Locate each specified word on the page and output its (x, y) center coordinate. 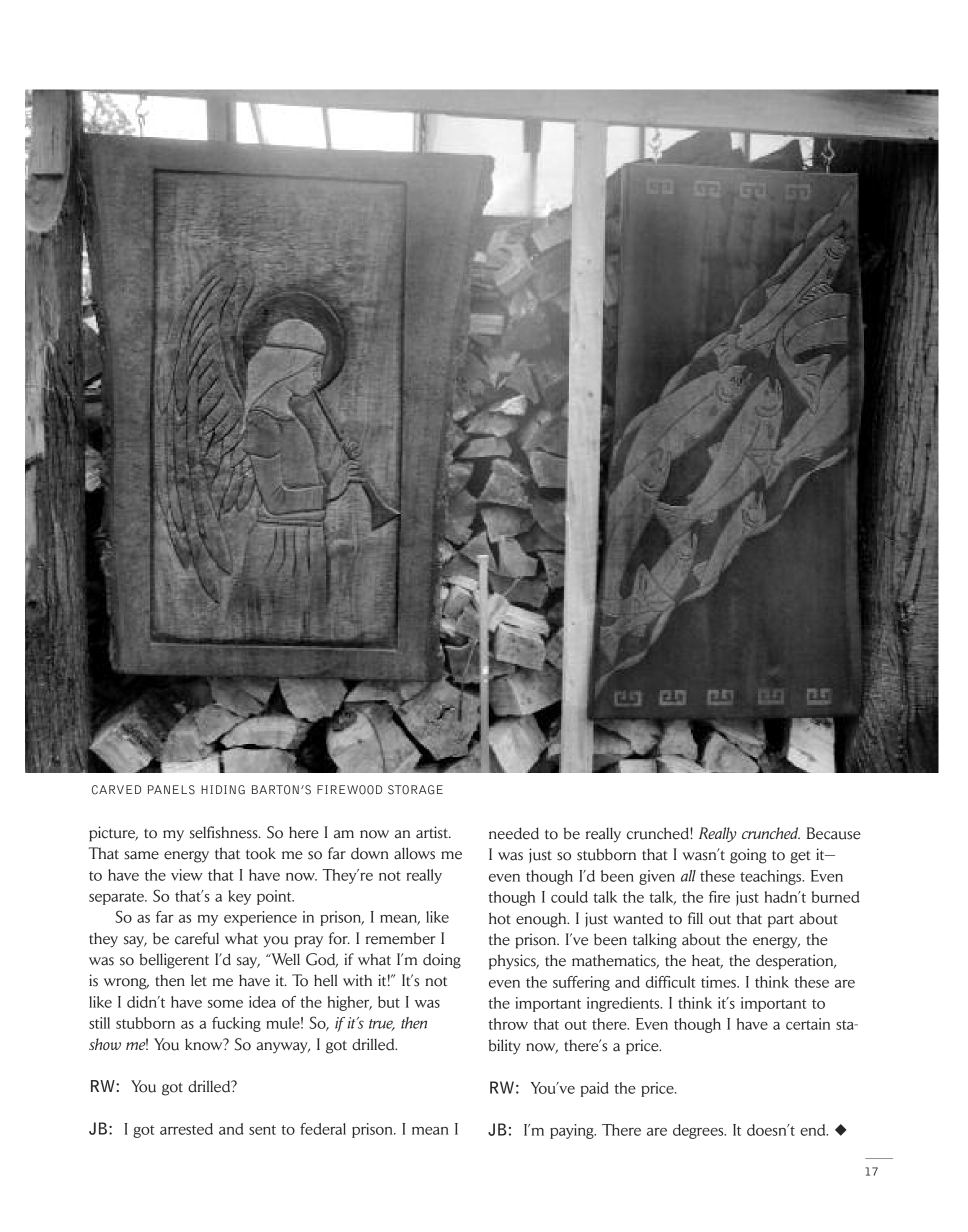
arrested (186, 1129)
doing (442, 961)
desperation (796, 962)
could (569, 897)
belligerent (174, 961)
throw (508, 1024)
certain (808, 1024)
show (105, 1044)
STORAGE (415, 790)
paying (573, 1131)
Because (834, 833)
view (187, 875)
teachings (772, 877)
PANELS (171, 790)
